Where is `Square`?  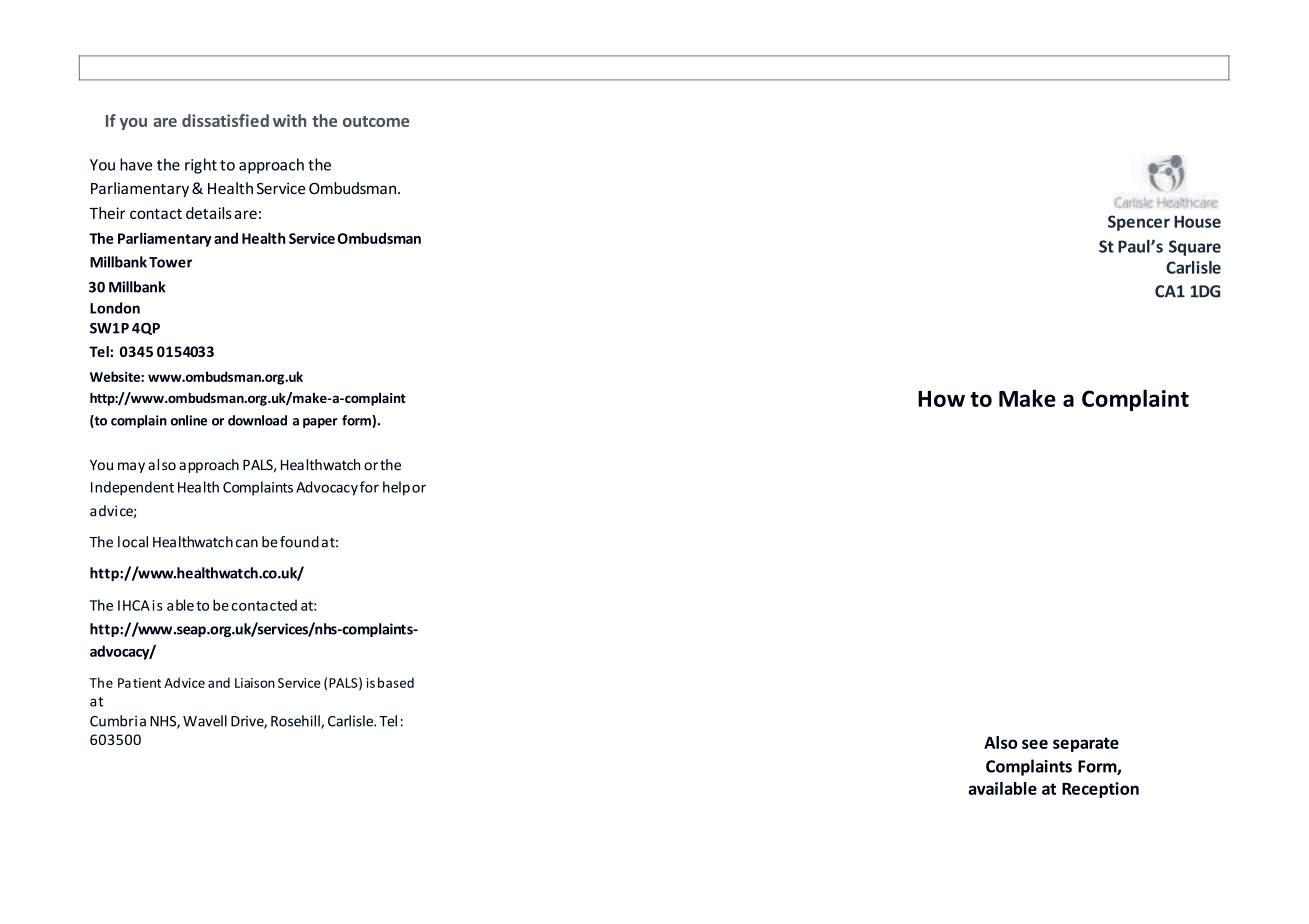 Square is located at coordinates (1195, 248).
